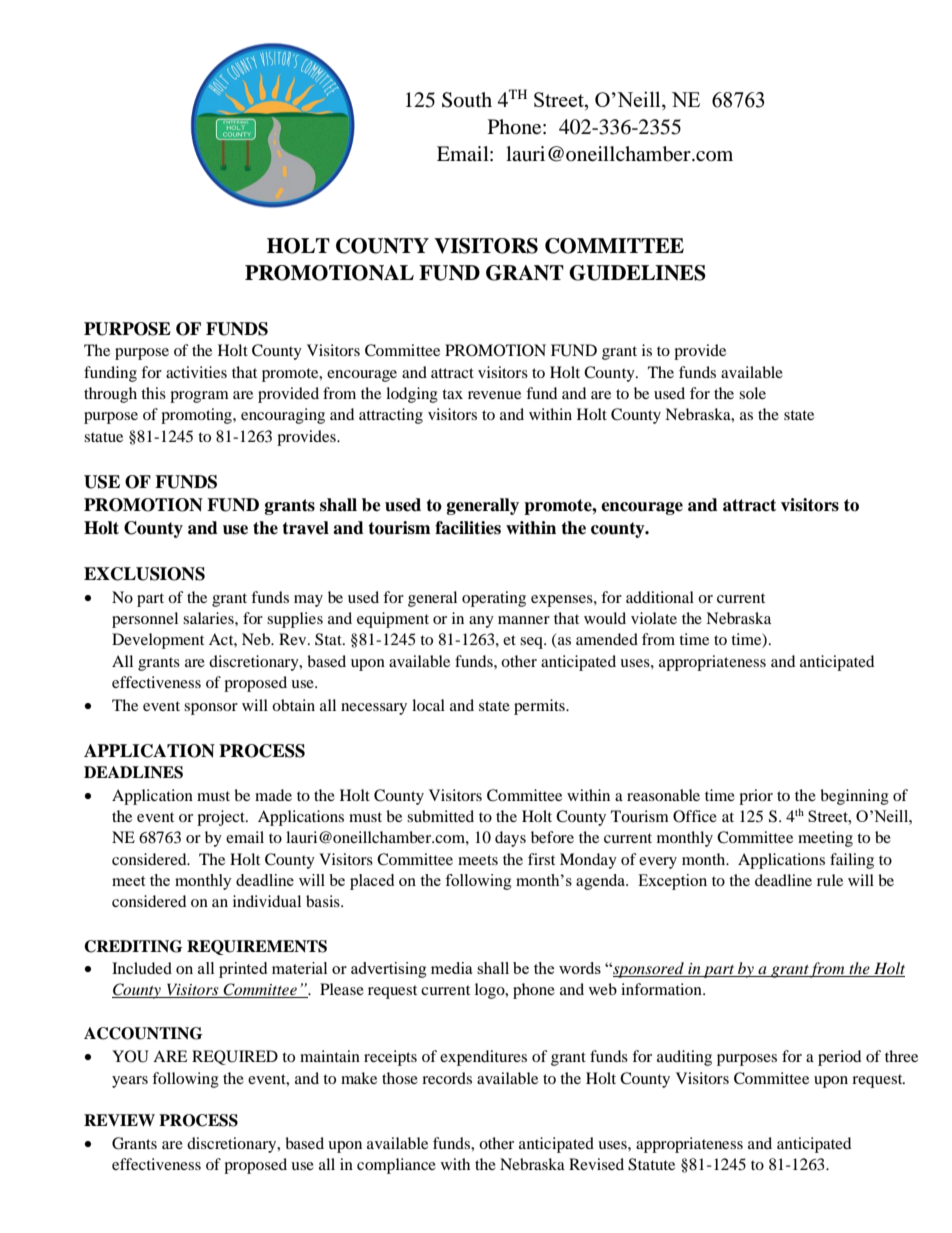 The width and height of the document is (952, 1233). What do you see at coordinates (839, 1058) in the document?
I see `period` at bounding box center [839, 1058].
